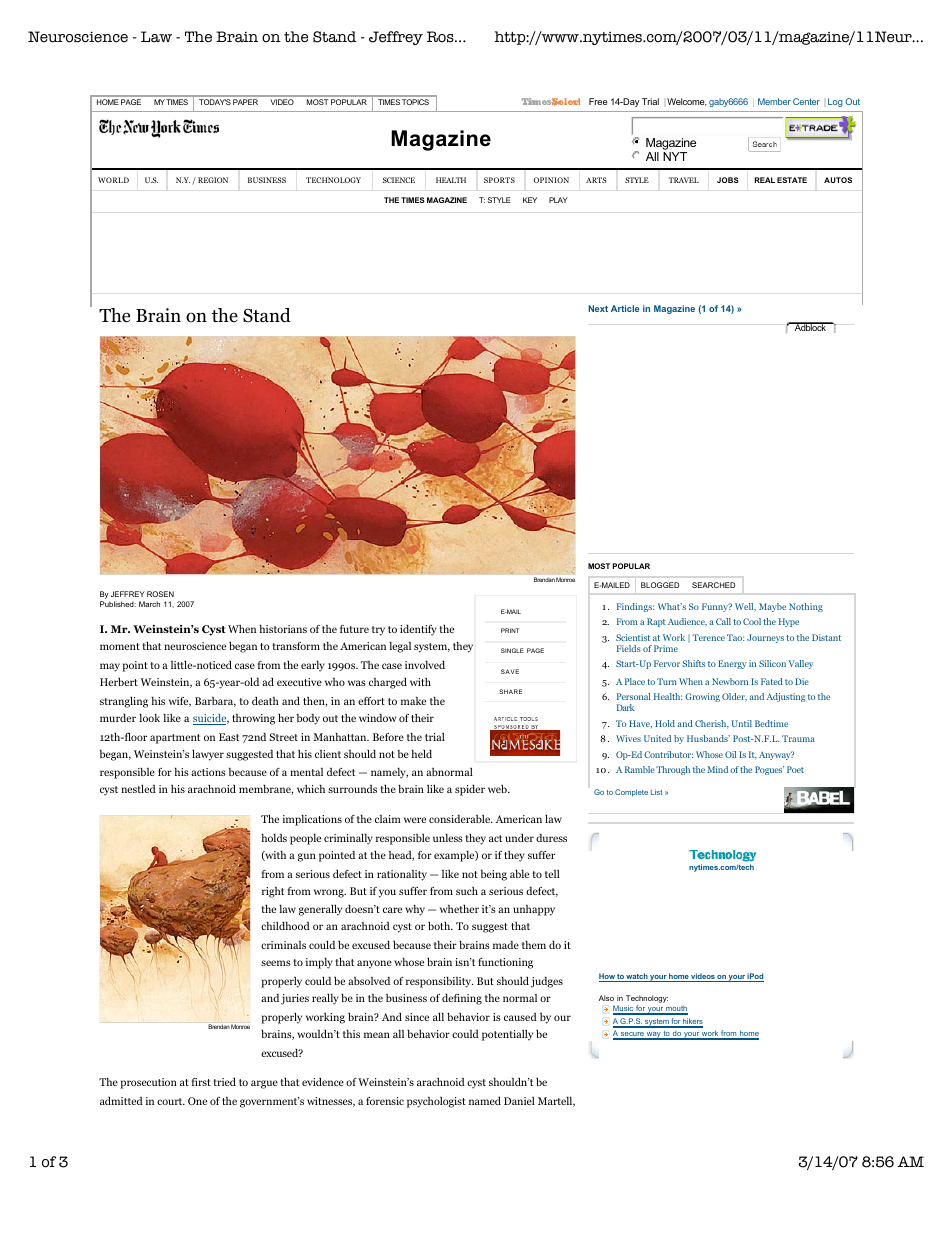 The image size is (952, 1233). What do you see at coordinates (201, 1082) in the screenshot?
I see `first` at bounding box center [201, 1082].
